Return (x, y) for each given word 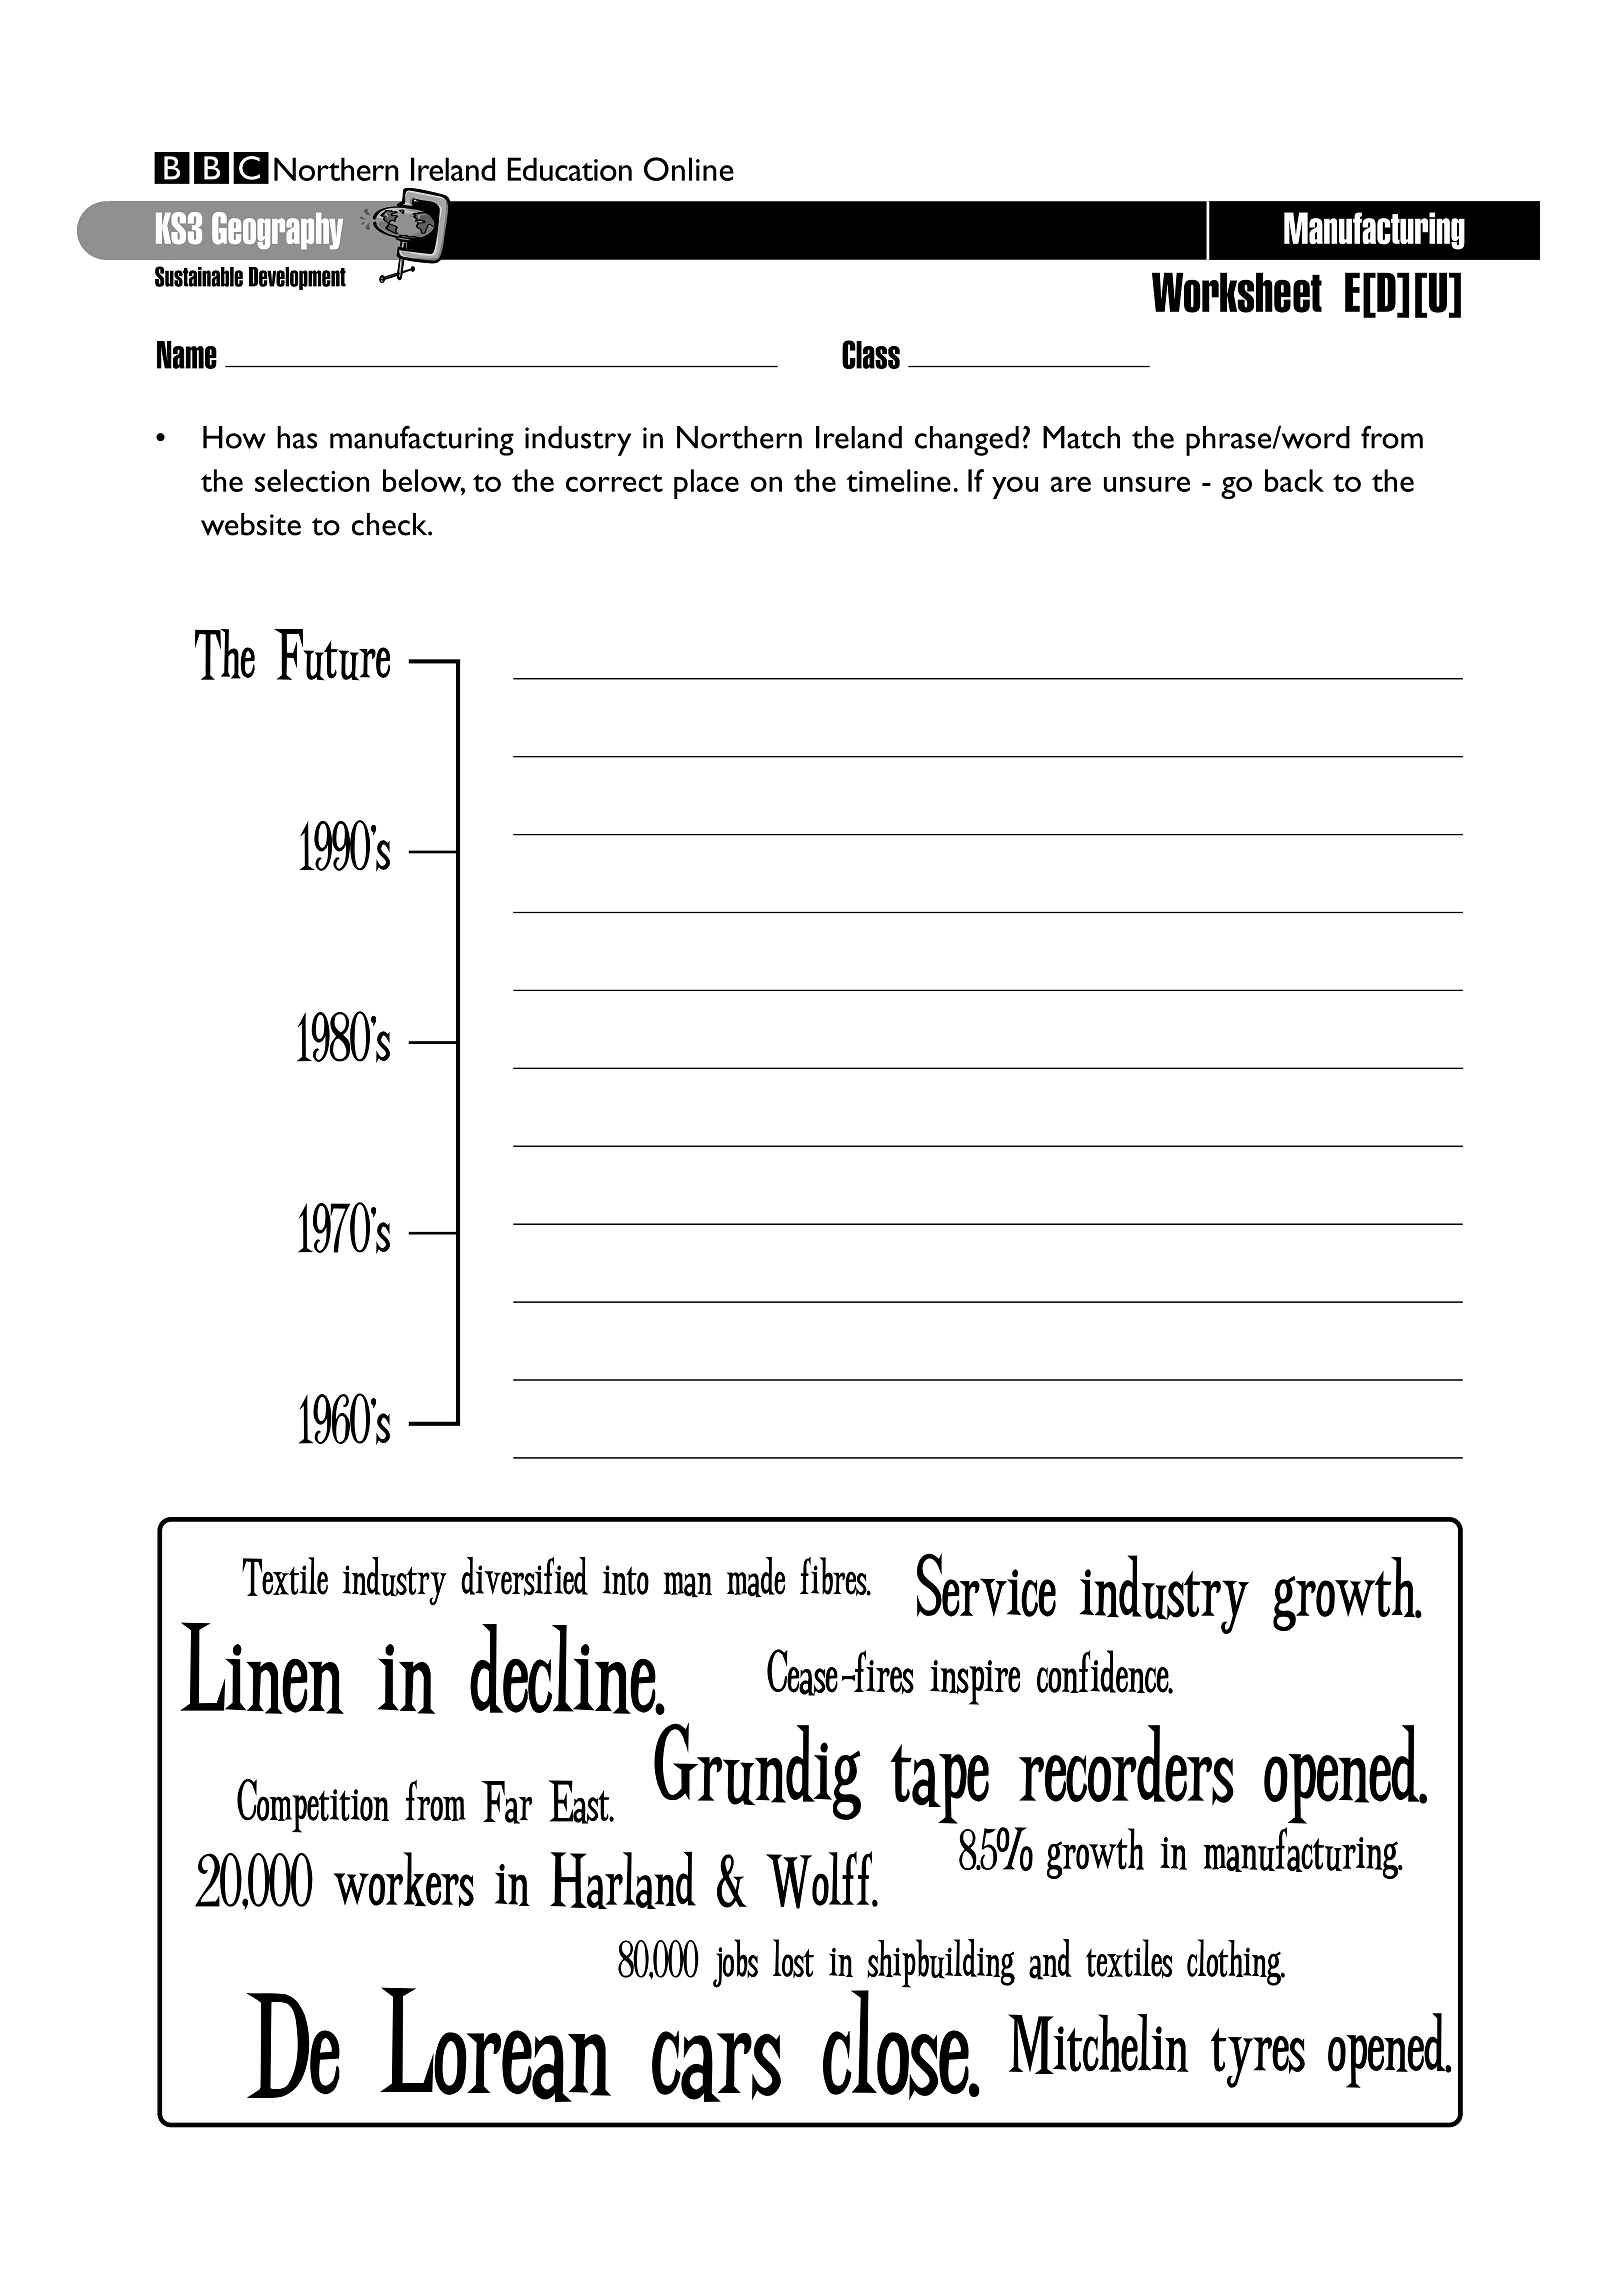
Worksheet (1237, 292)
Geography (277, 230)
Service (986, 1585)
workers (404, 1880)
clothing (1235, 1962)
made (756, 1577)
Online (689, 169)
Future (332, 655)
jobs (735, 1963)
